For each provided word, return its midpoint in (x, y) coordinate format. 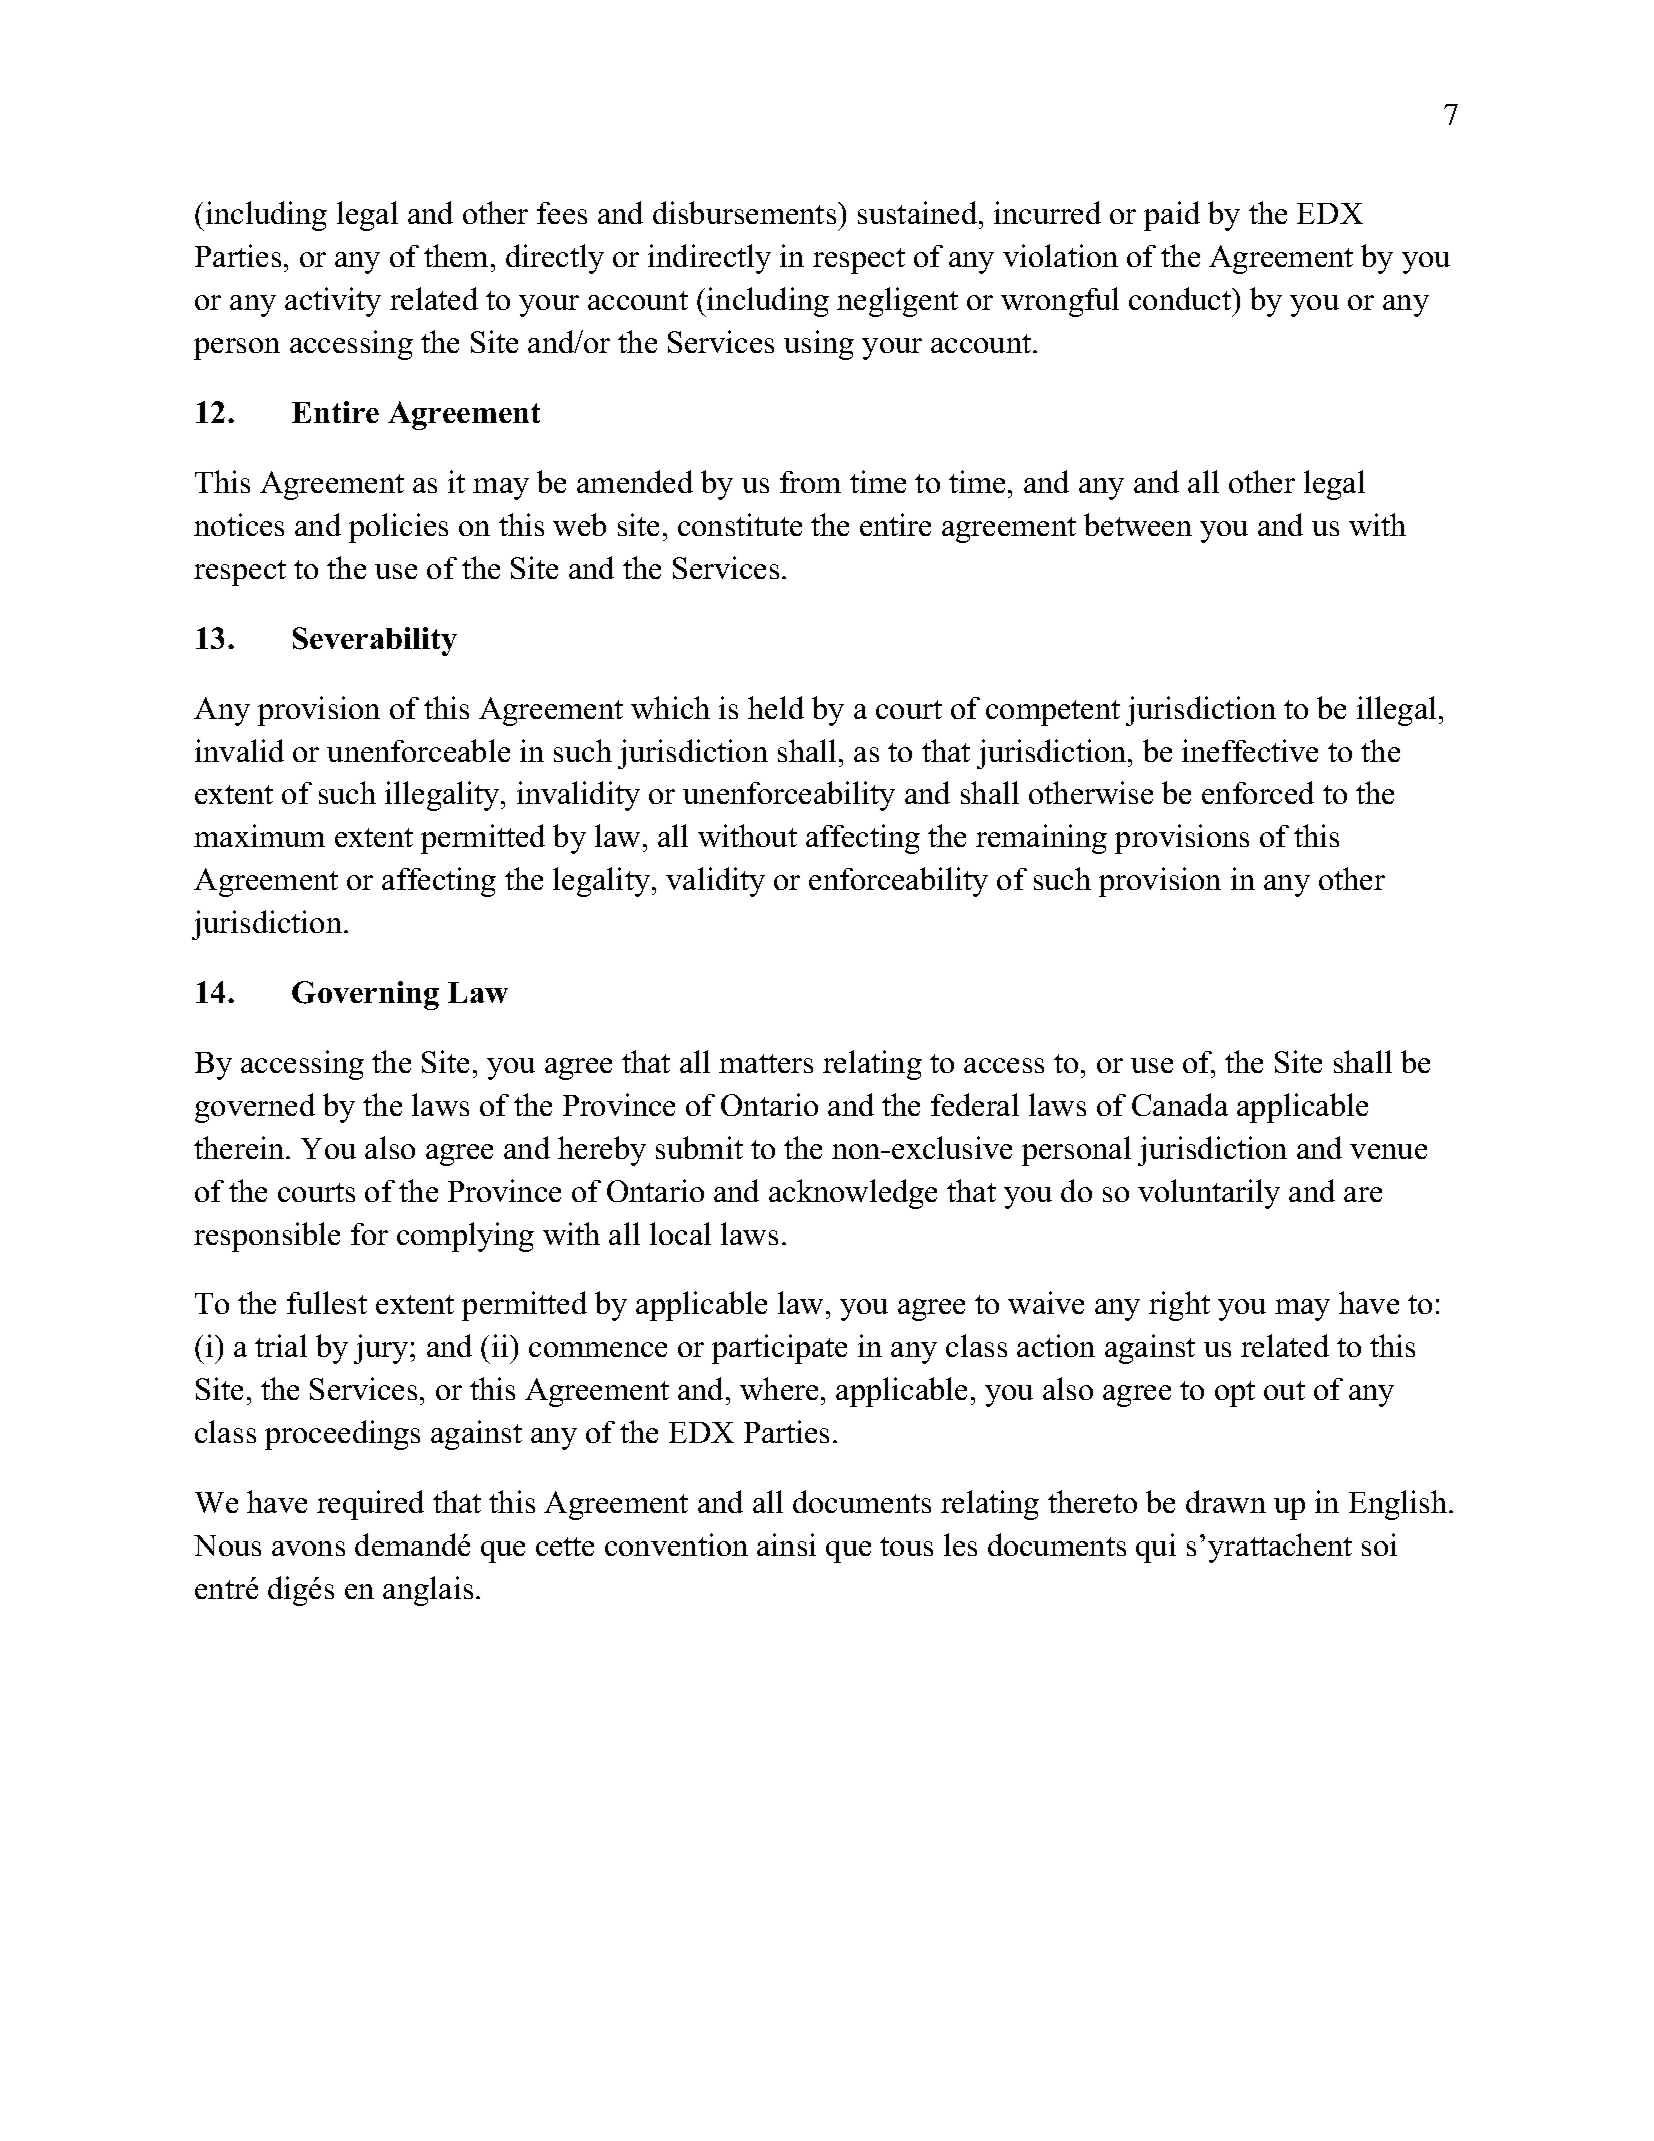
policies (398, 528)
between (1138, 524)
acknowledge (853, 1194)
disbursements (744, 212)
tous (906, 1546)
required (370, 1505)
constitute (740, 524)
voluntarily (1209, 1194)
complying (465, 1237)
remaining (1041, 839)
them (456, 255)
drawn (1226, 1501)
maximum (259, 835)
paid (1172, 216)
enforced (1258, 792)
